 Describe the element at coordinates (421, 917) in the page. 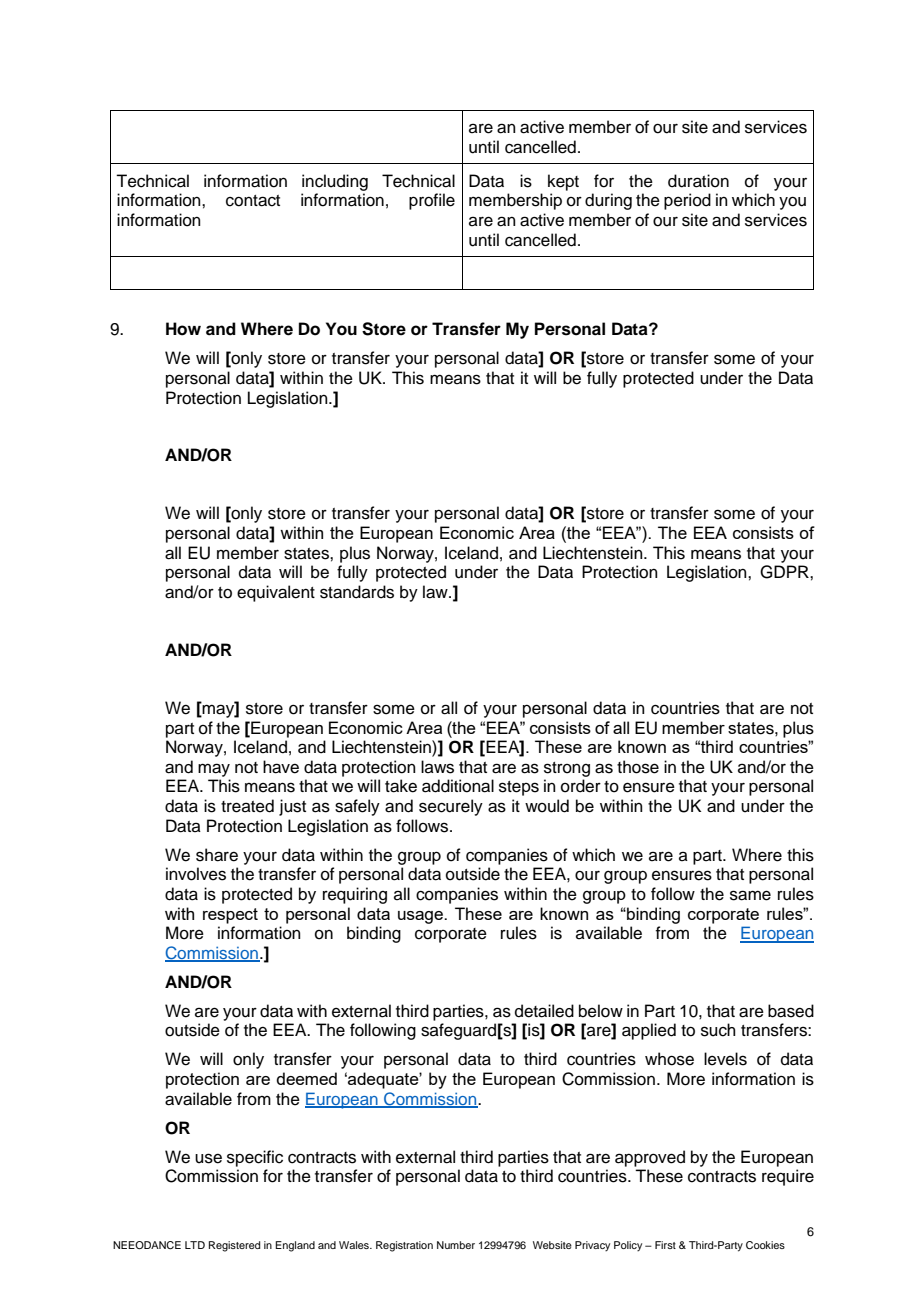

I see `usage` at that location.
